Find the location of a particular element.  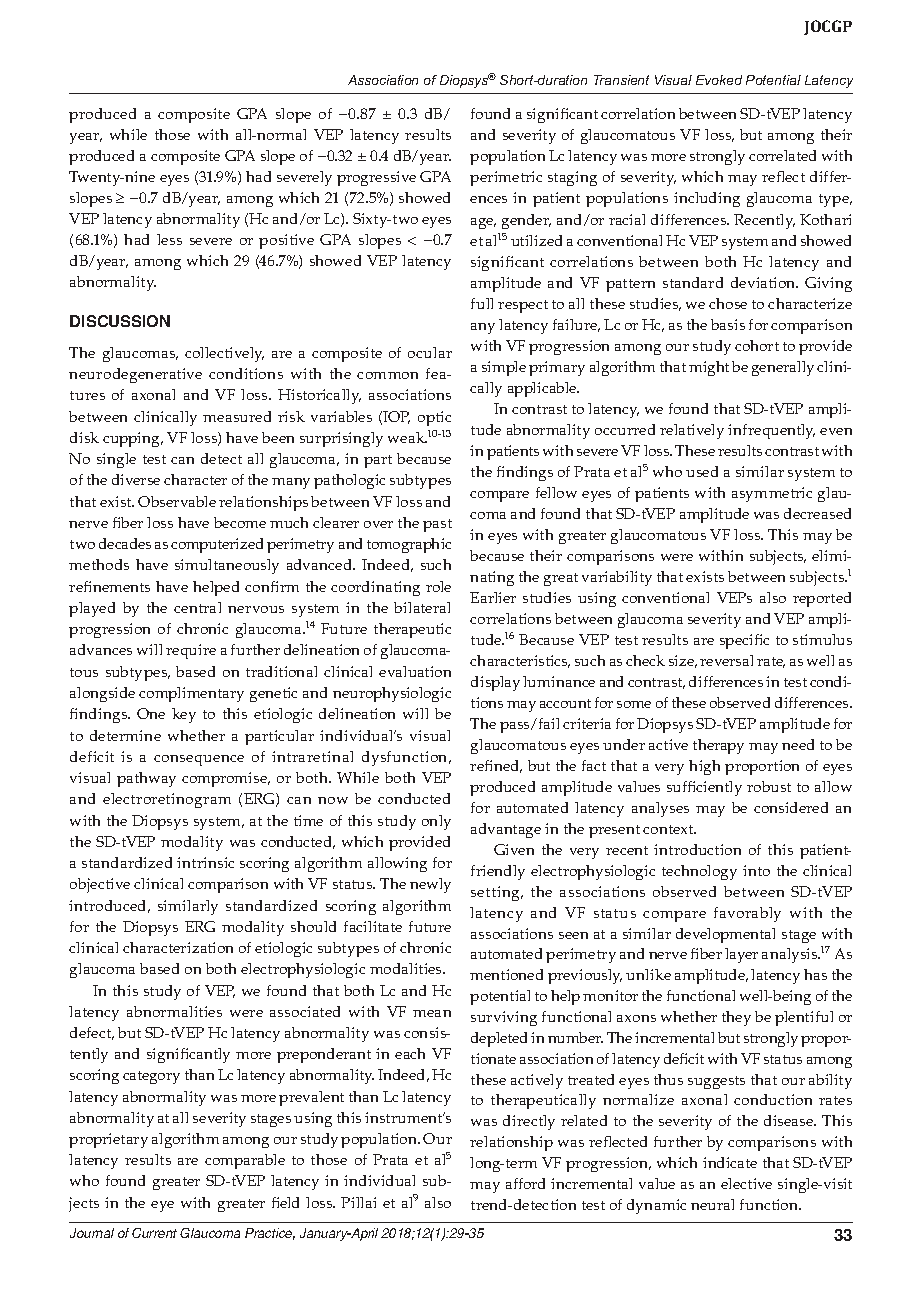

less is located at coordinates (169, 239).
